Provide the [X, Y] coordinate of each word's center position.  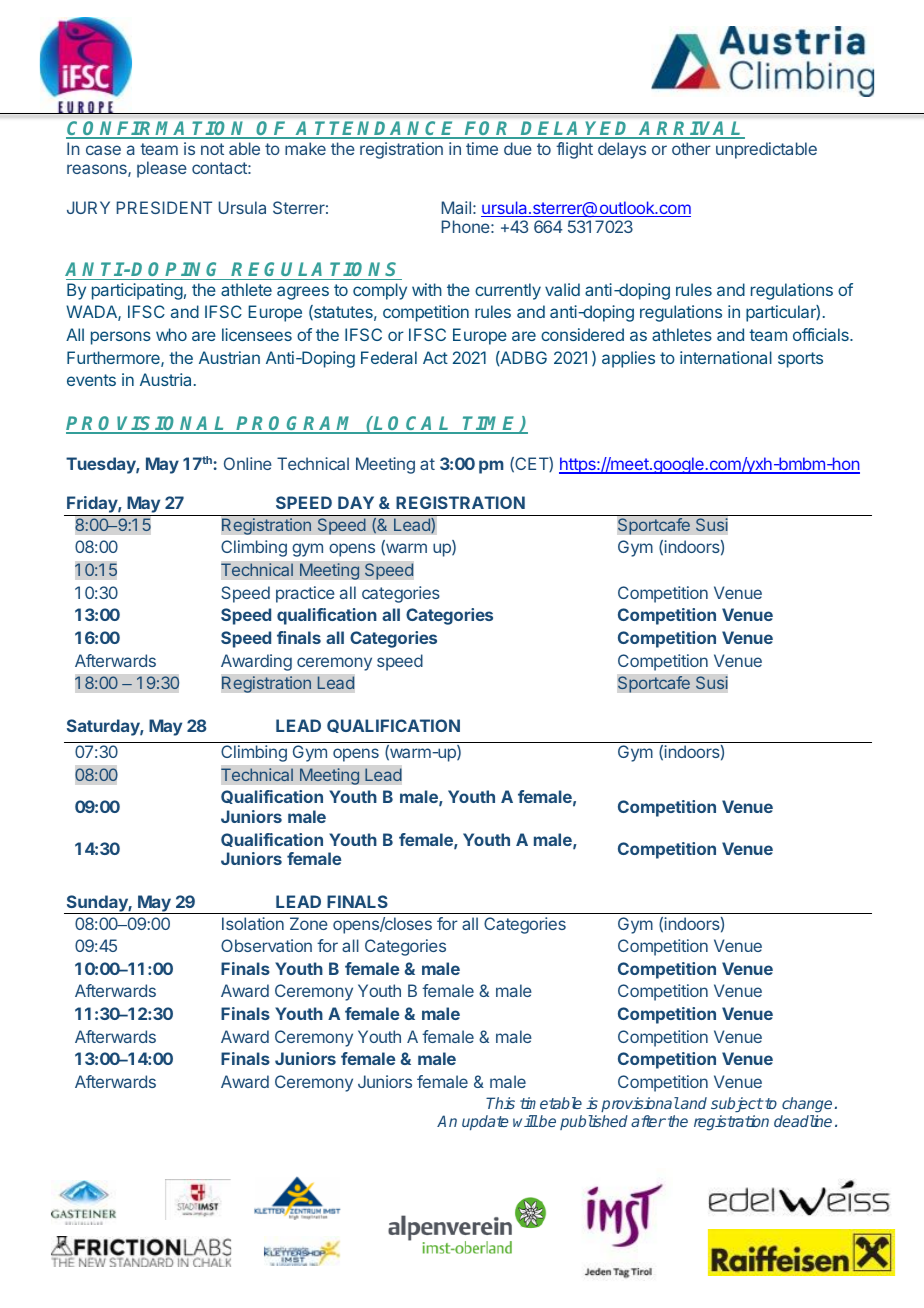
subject [737, 1104]
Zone [309, 923]
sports [800, 360]
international [726, 357]
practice [305, 594]
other [691, 148]
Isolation [253, 923]
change [807, 1105]
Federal [389, 357]
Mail [456, 207]
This [500, 1103]
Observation [266, 945]
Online [248, 463]
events [91, 380]
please [162, 169]
